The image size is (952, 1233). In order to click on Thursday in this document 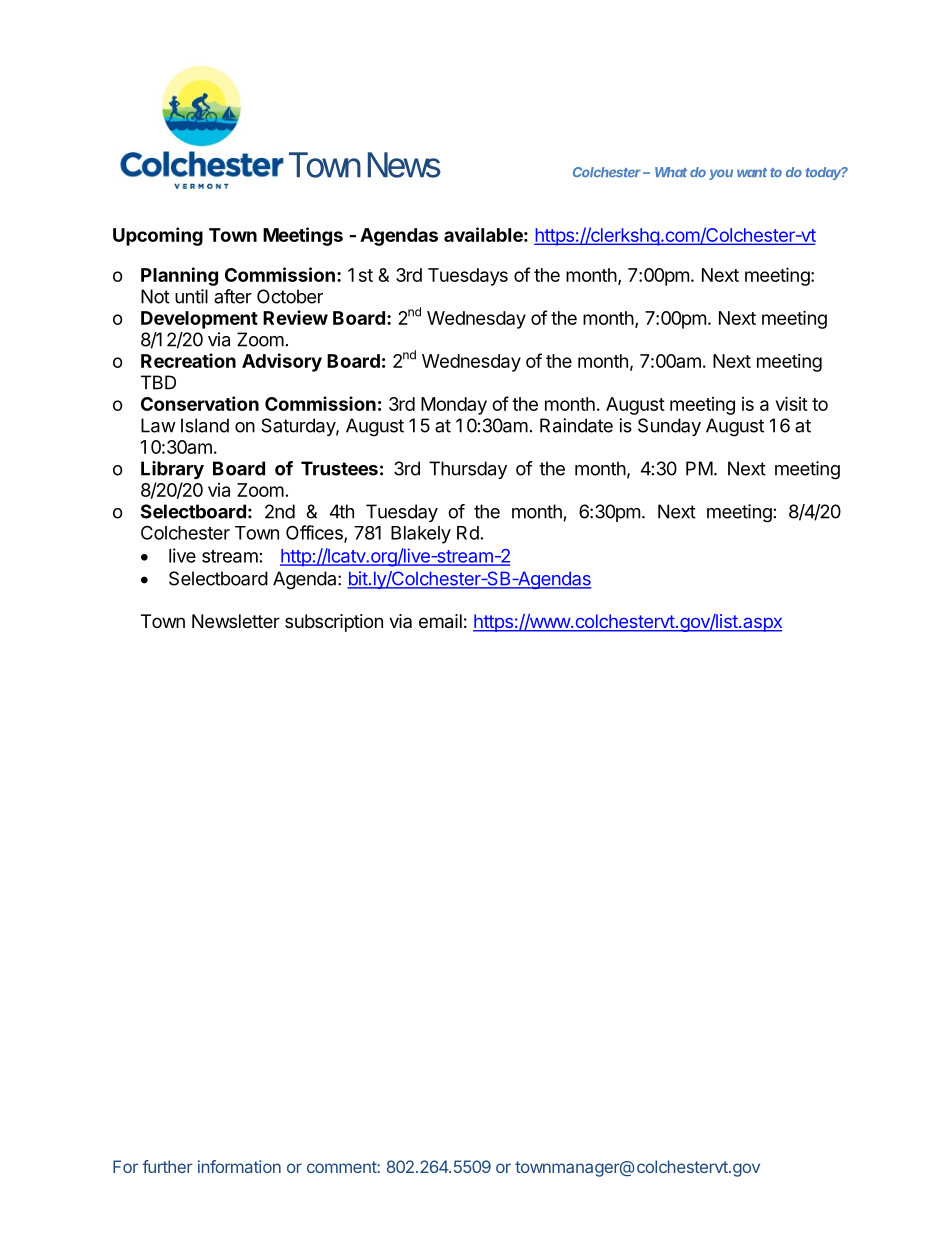, I will do `click(468, 470)`.
